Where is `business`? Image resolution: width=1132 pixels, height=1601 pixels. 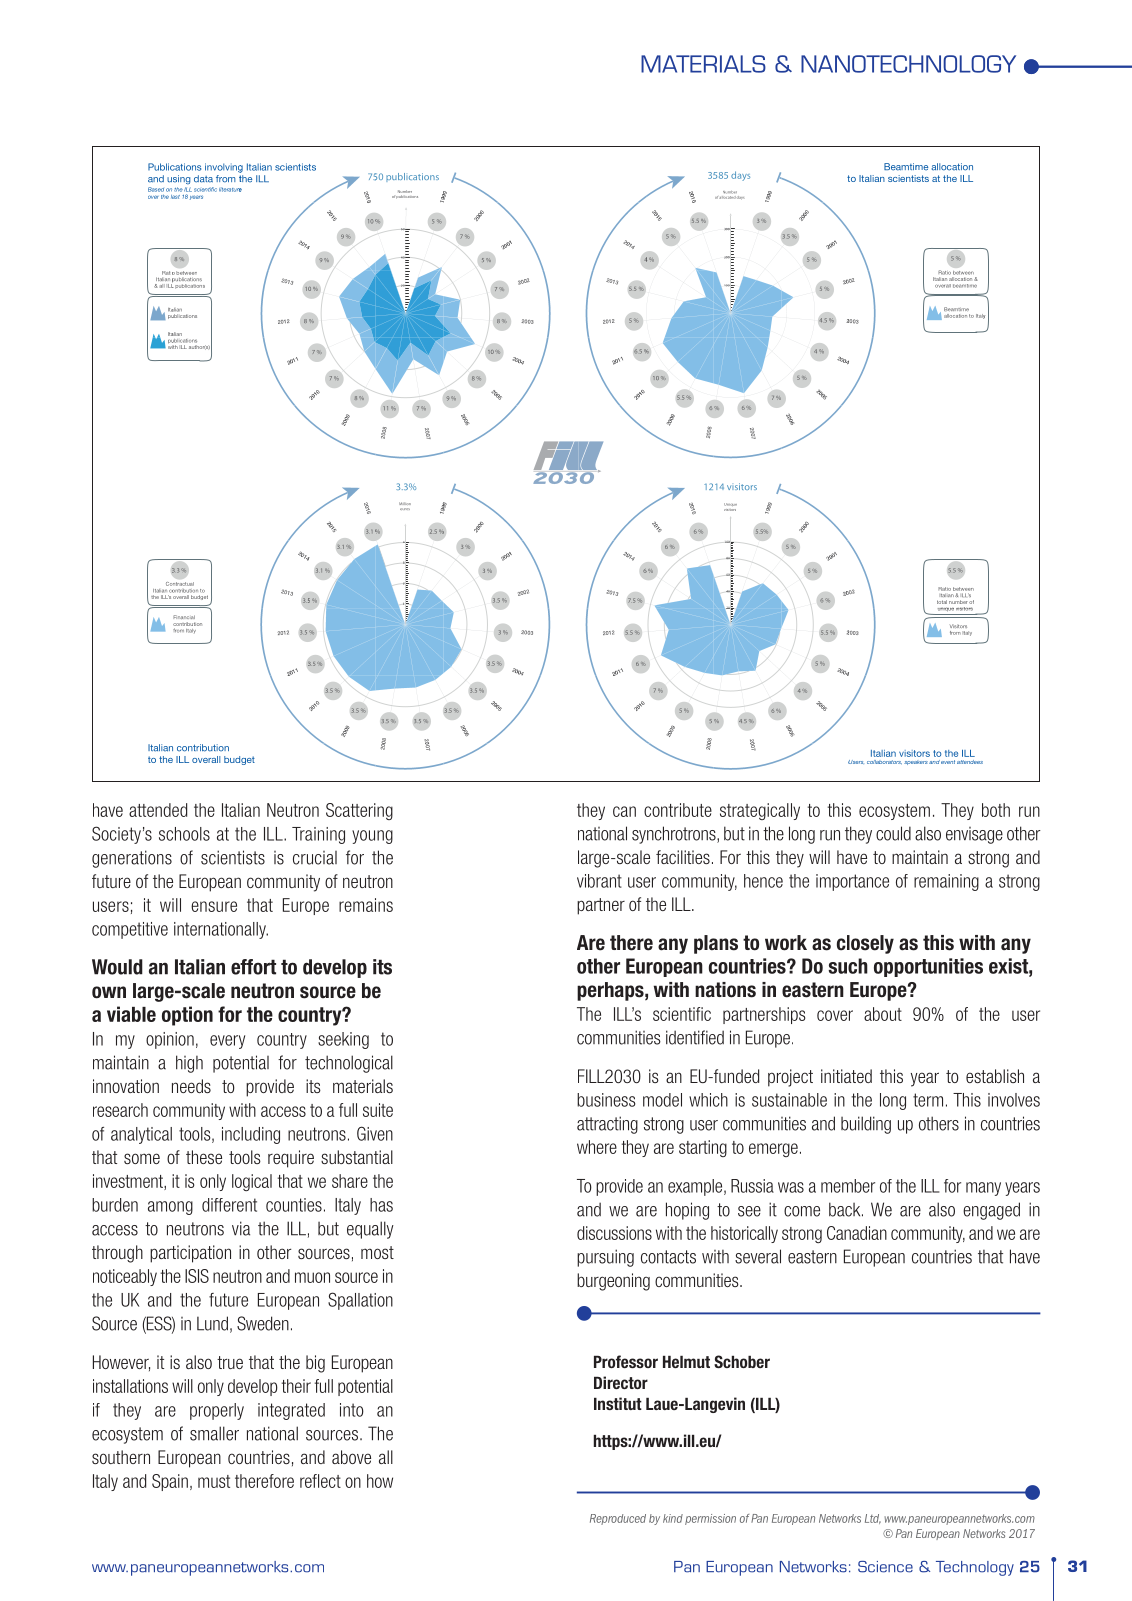 business is located at coordinates (606, 1100).
